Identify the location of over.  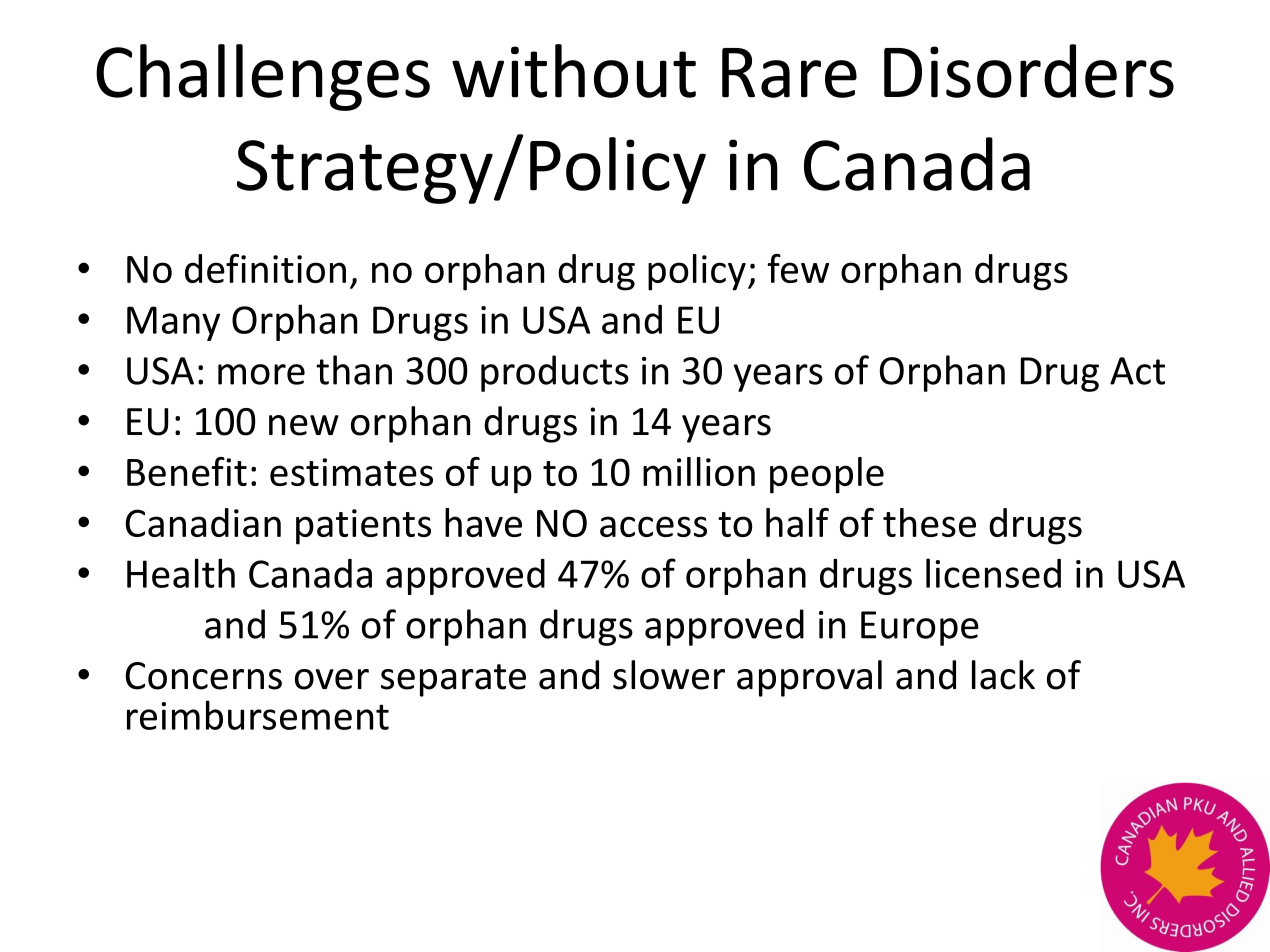
(332, 679).
